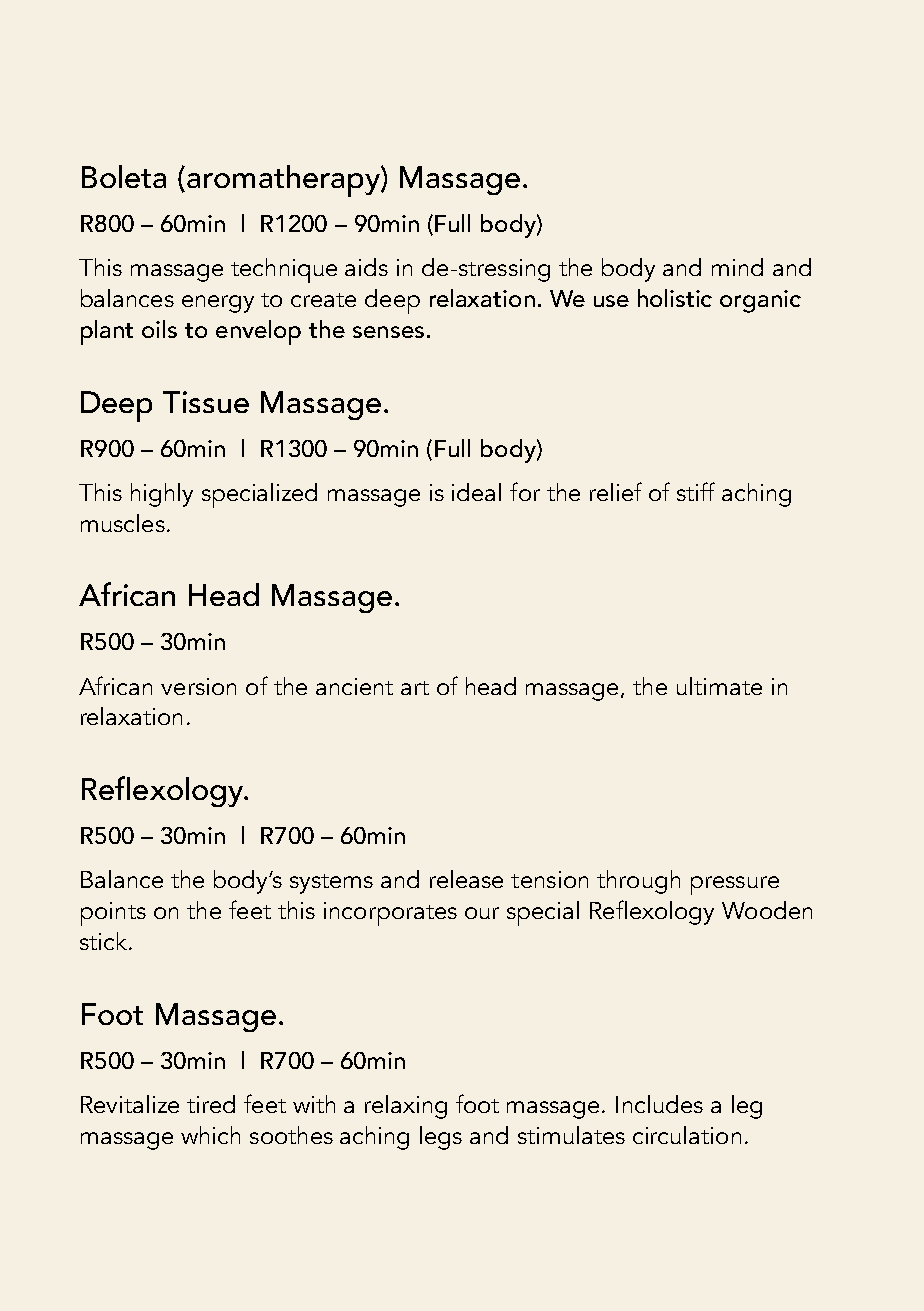 The image size is (924, 1311). Describe the element at coordinates (415, 688) in the screenshot. I see `art` at that location.
